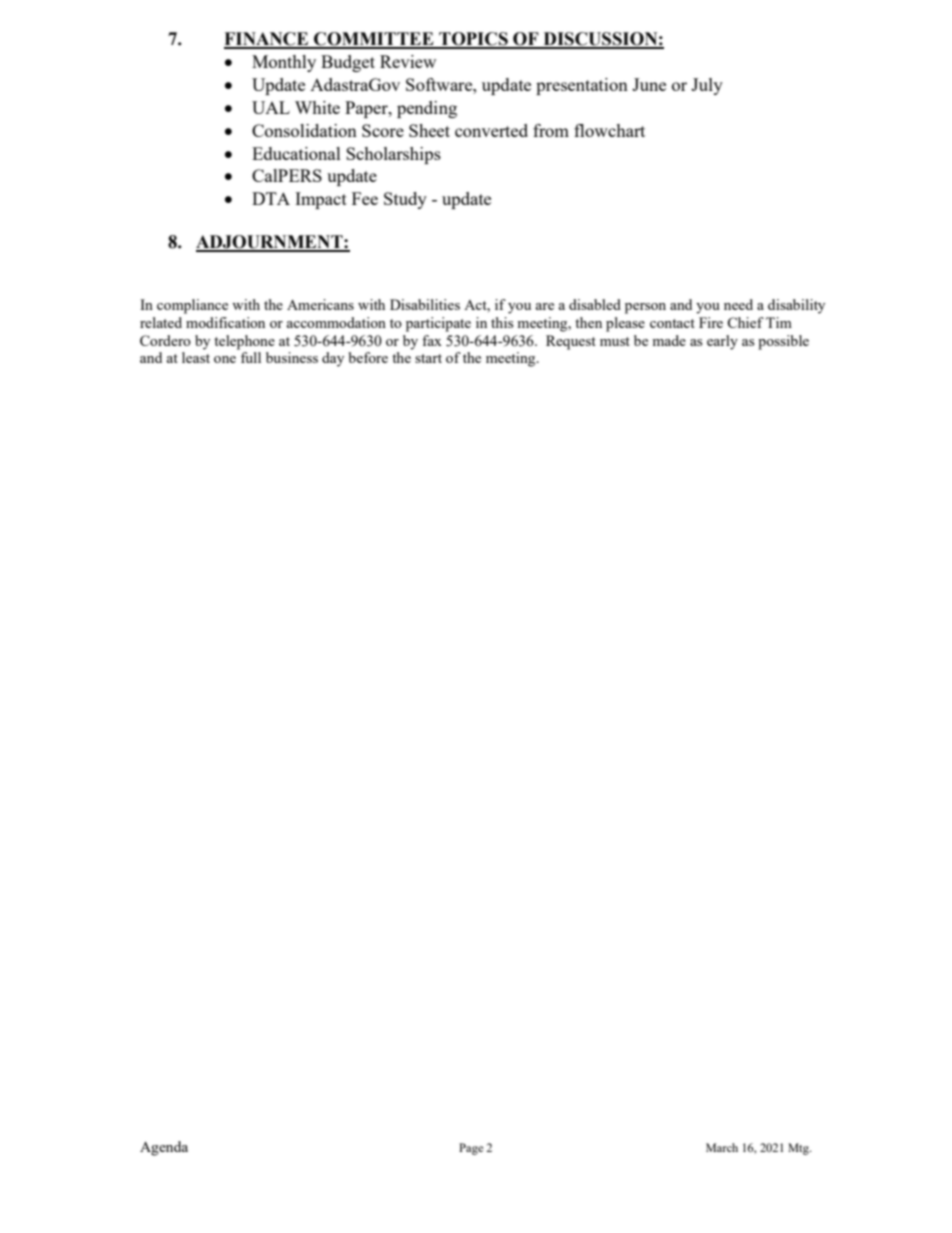 The image size is (952, 1233). I want to click on early, so click(722, 342).
